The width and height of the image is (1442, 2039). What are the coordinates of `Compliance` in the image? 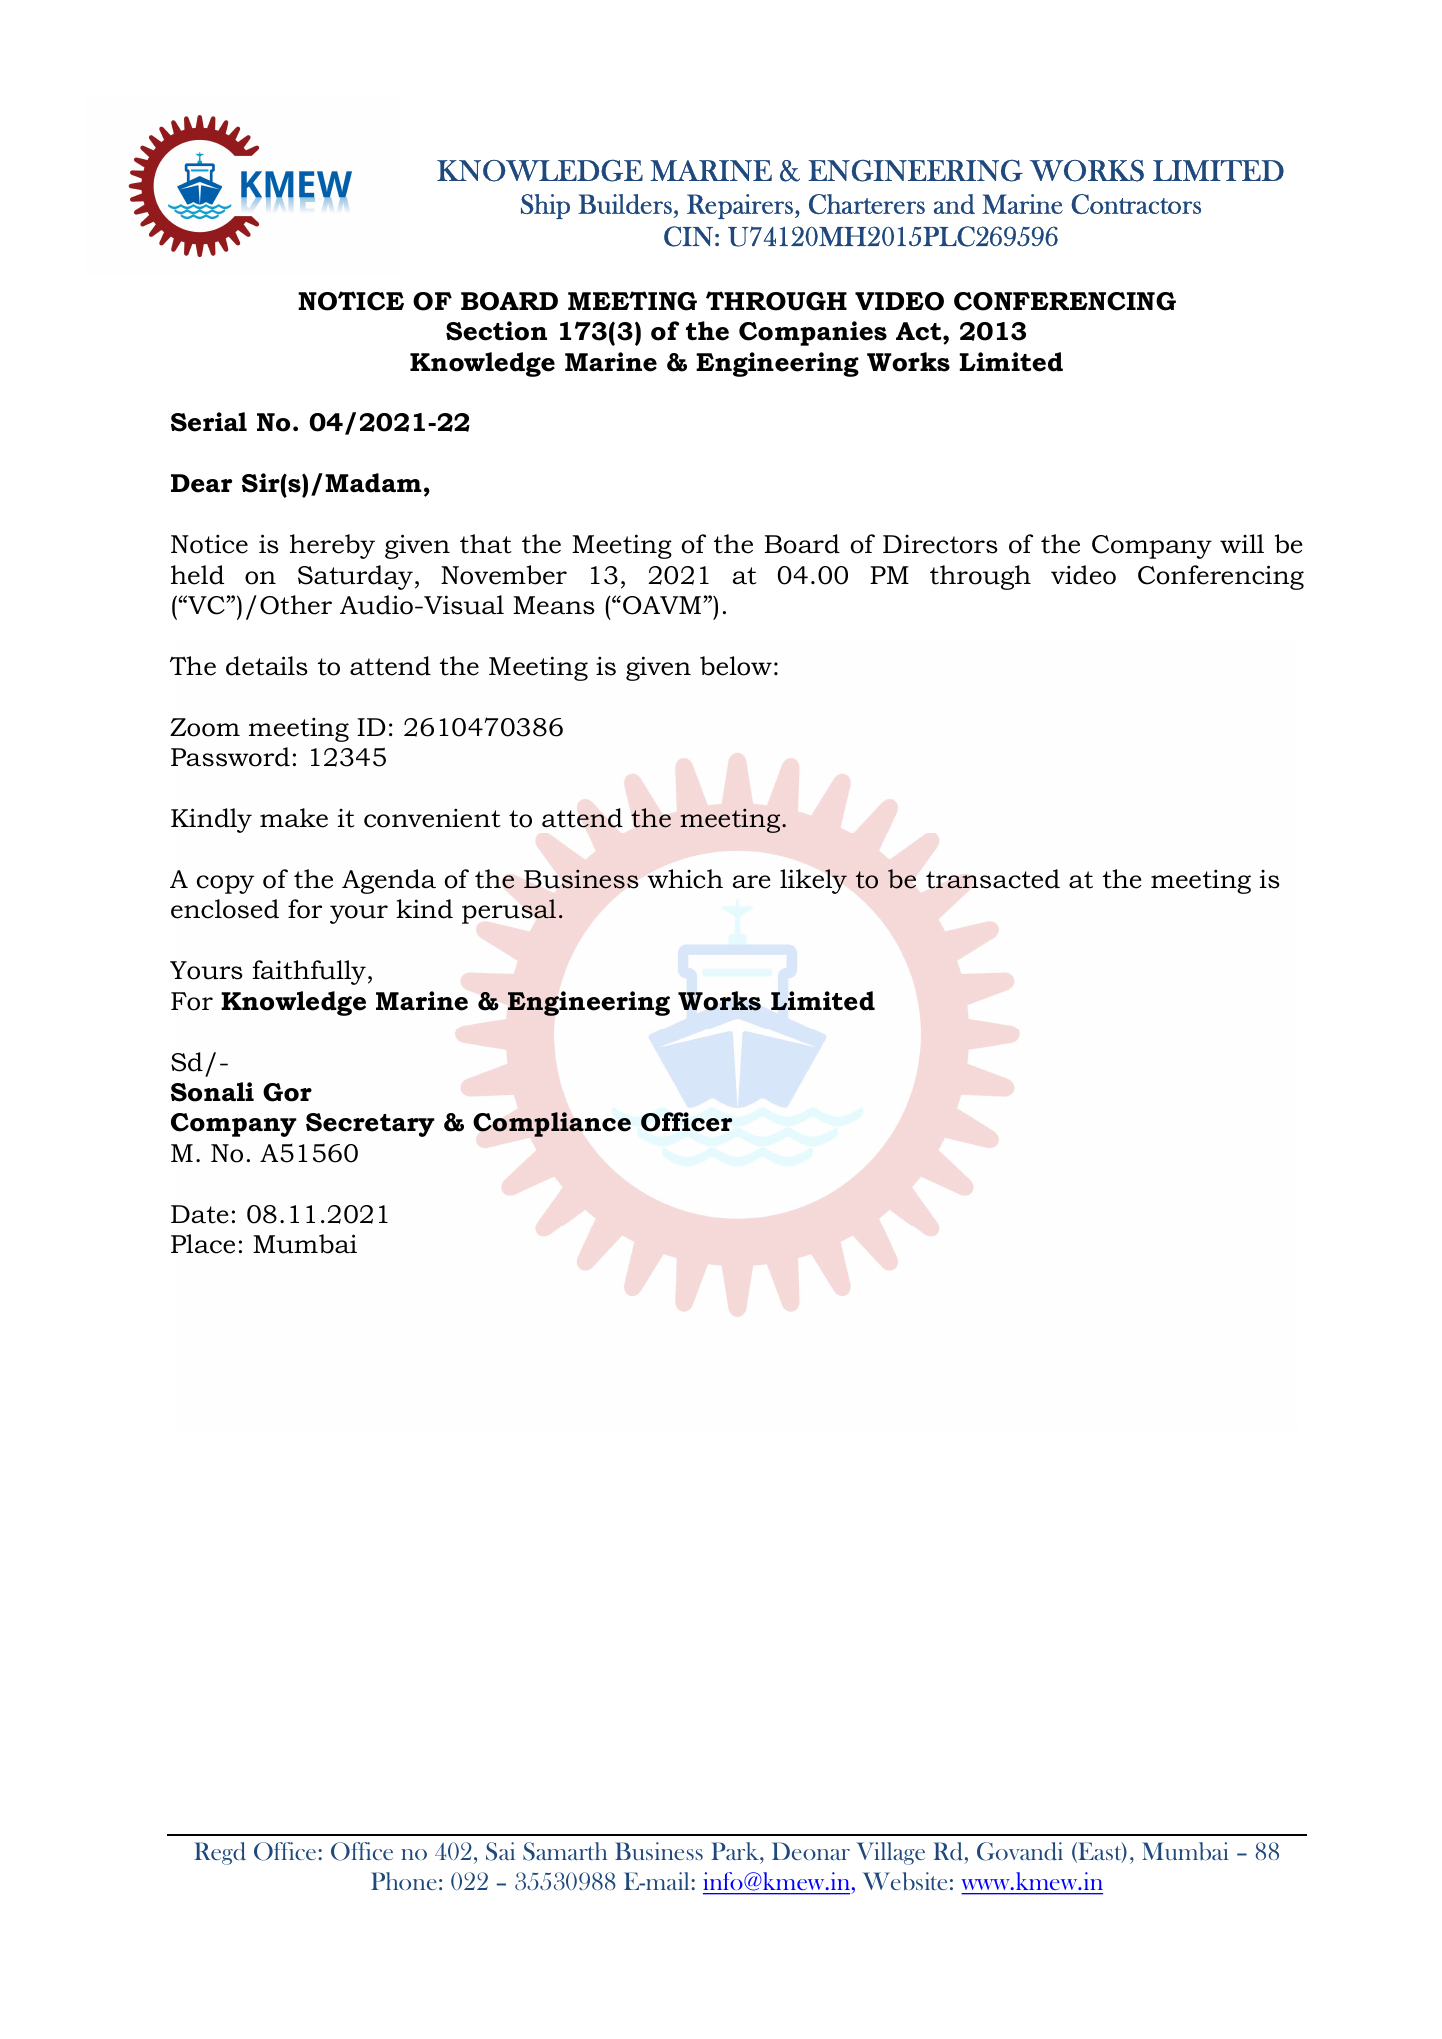 It's located at (552, 1124).
